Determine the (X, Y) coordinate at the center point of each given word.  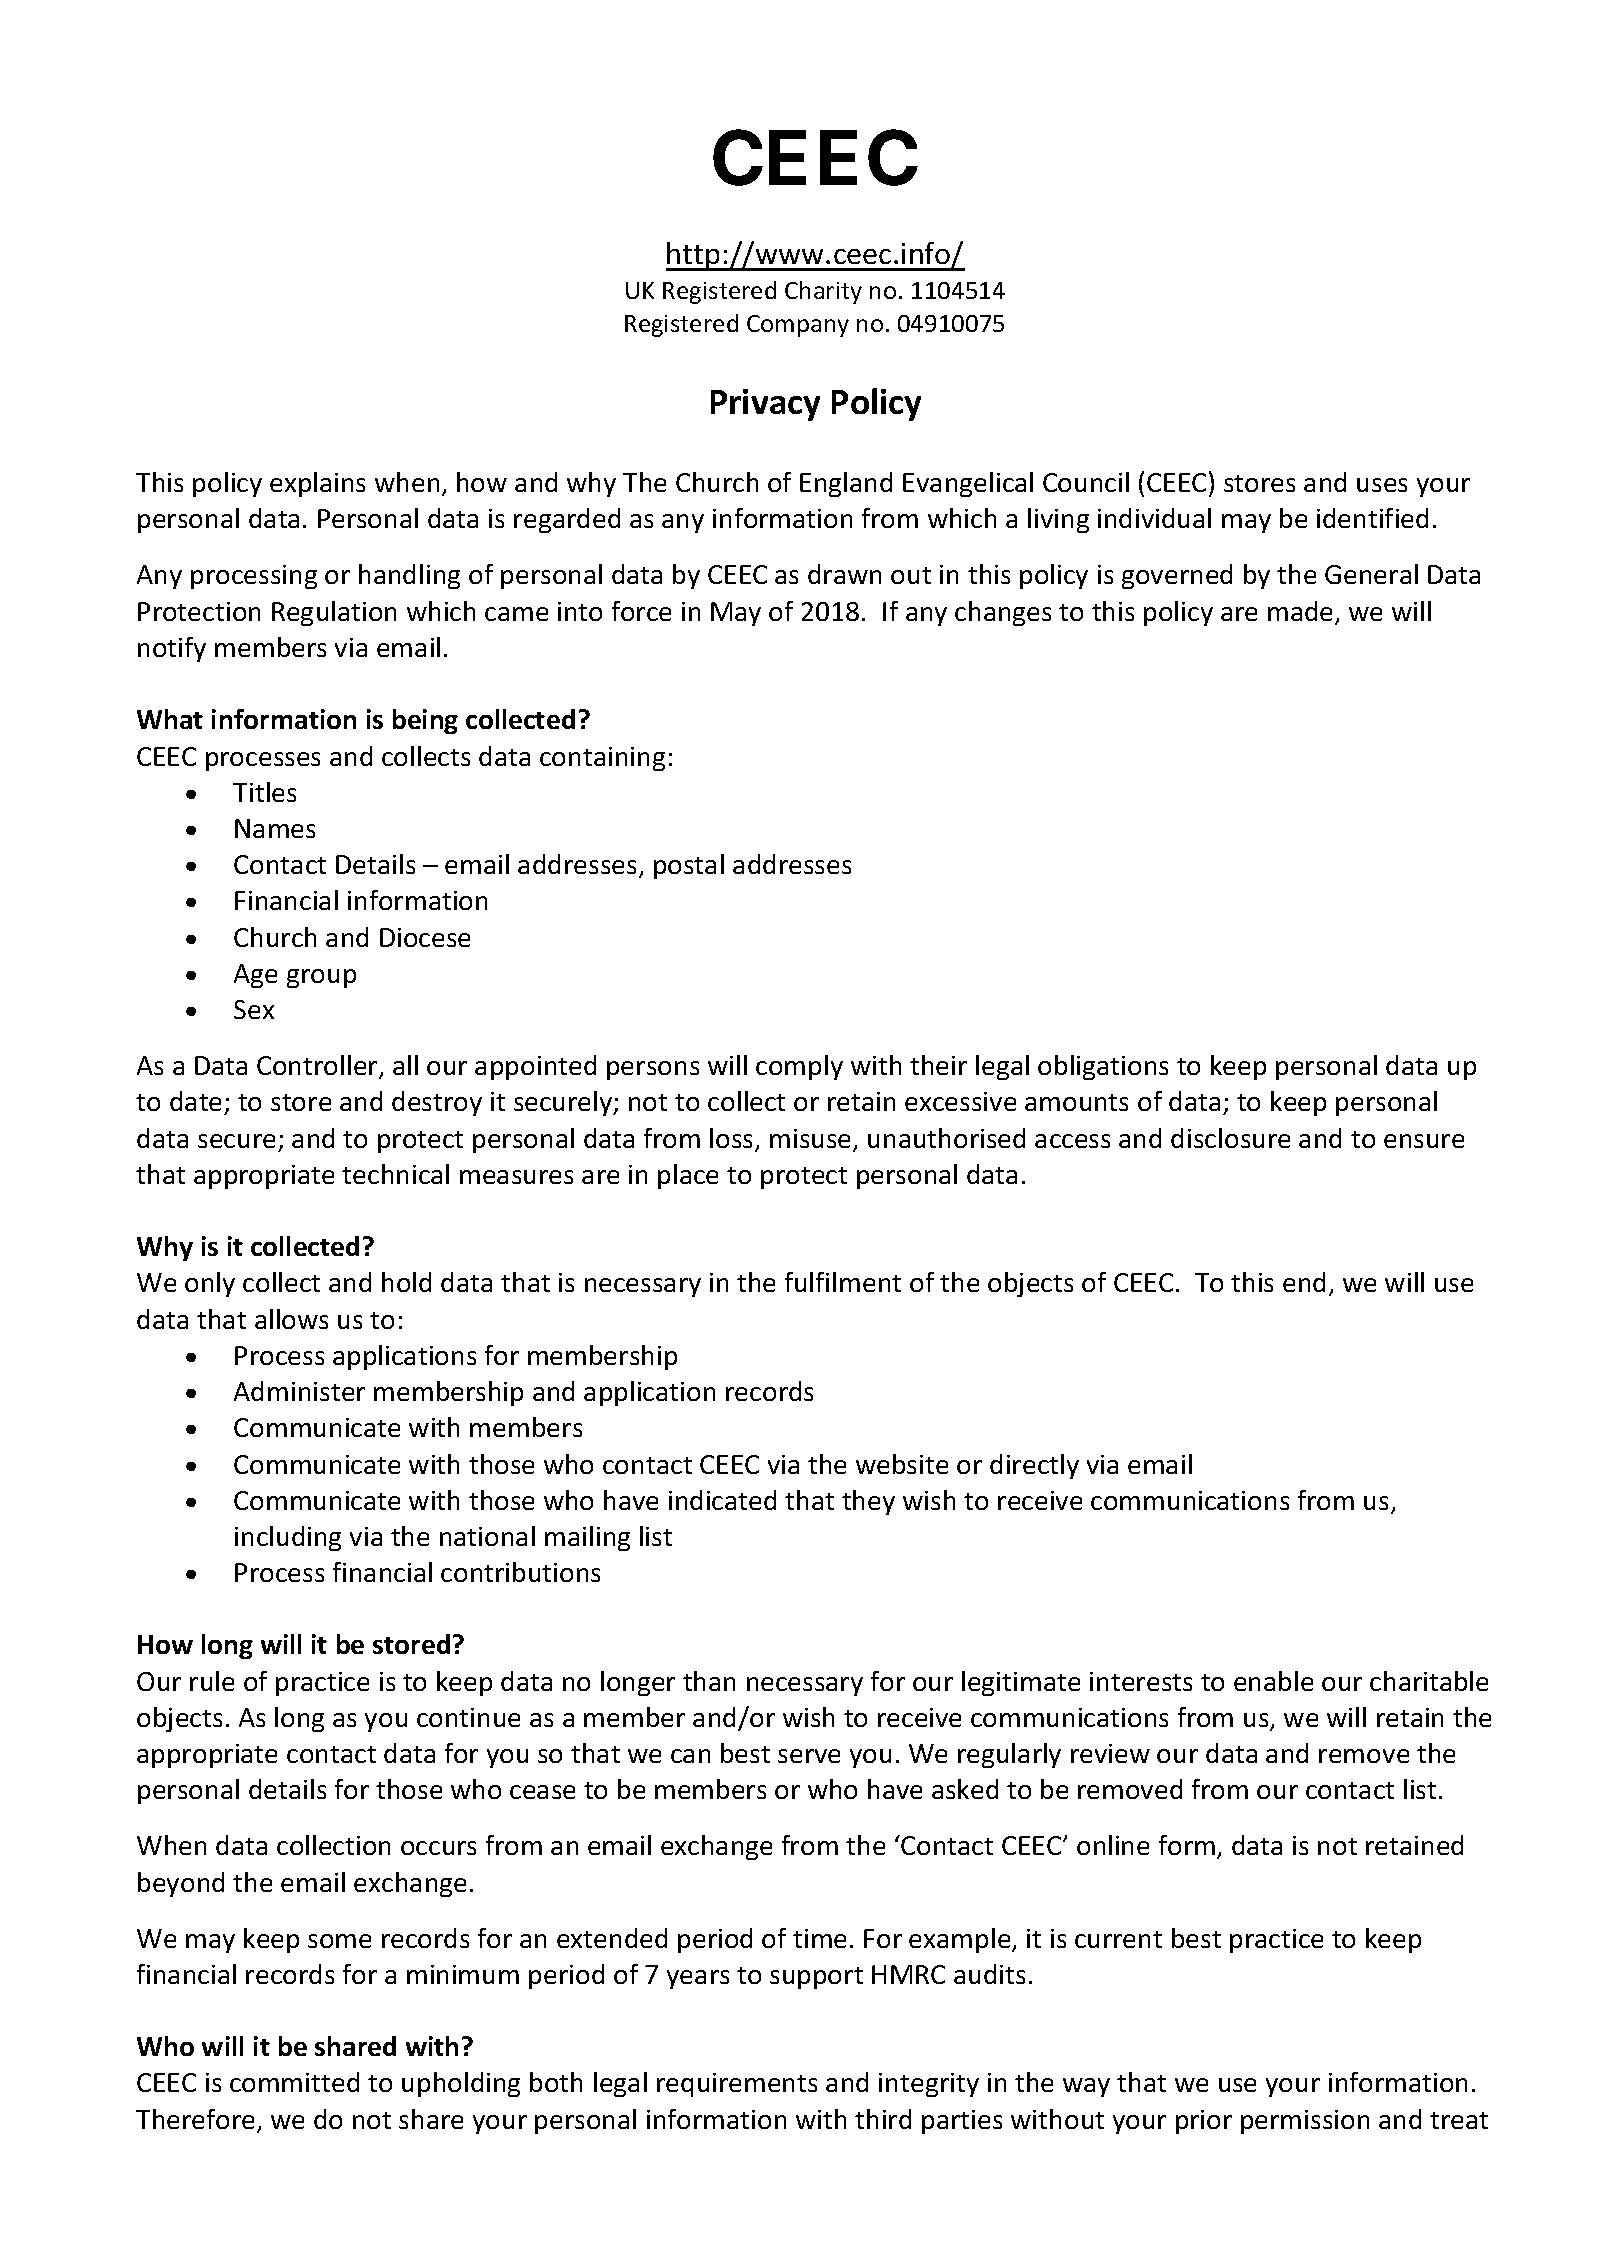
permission (1305, 2122)
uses (1382, 485)
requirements (737, 2085)
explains (317, 484)
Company (798, 326)
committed (294, 2082)
